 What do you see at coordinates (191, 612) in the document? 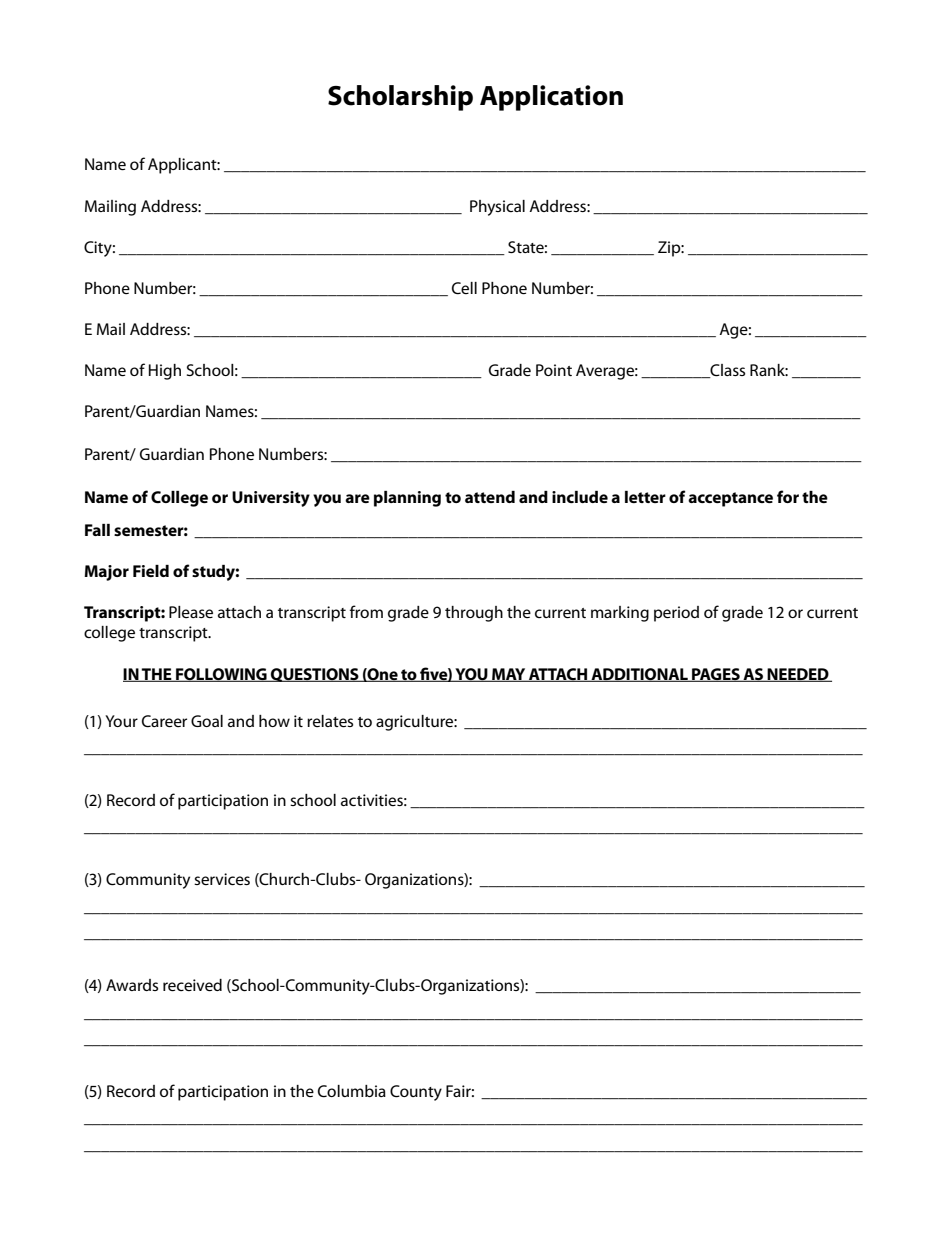
I see `Please` at bounding box center [191, 612].
